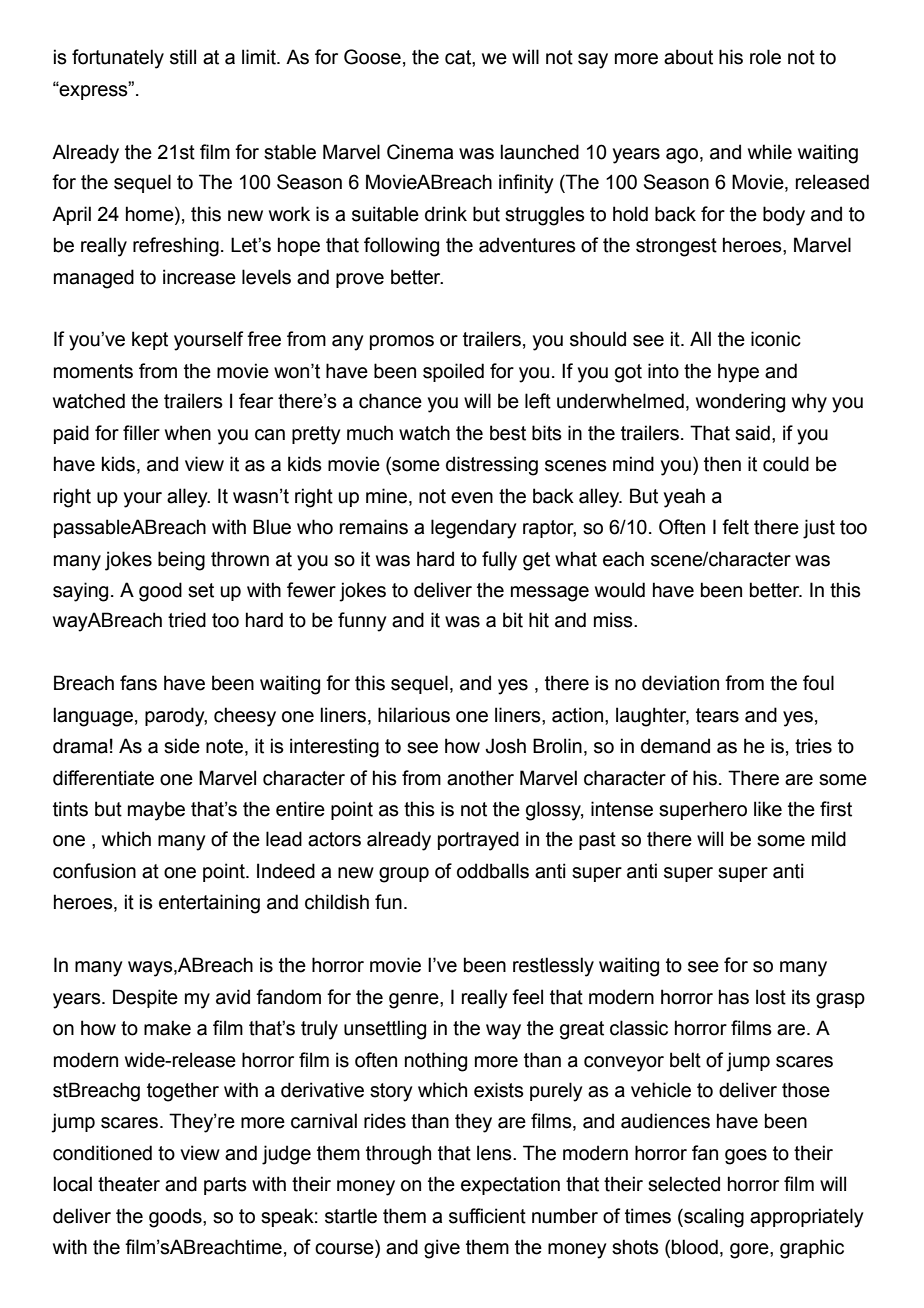  What do you see at coordinates (372, 57) in the screenshot?
I see `Goose` at bounding box center [372, 57].
